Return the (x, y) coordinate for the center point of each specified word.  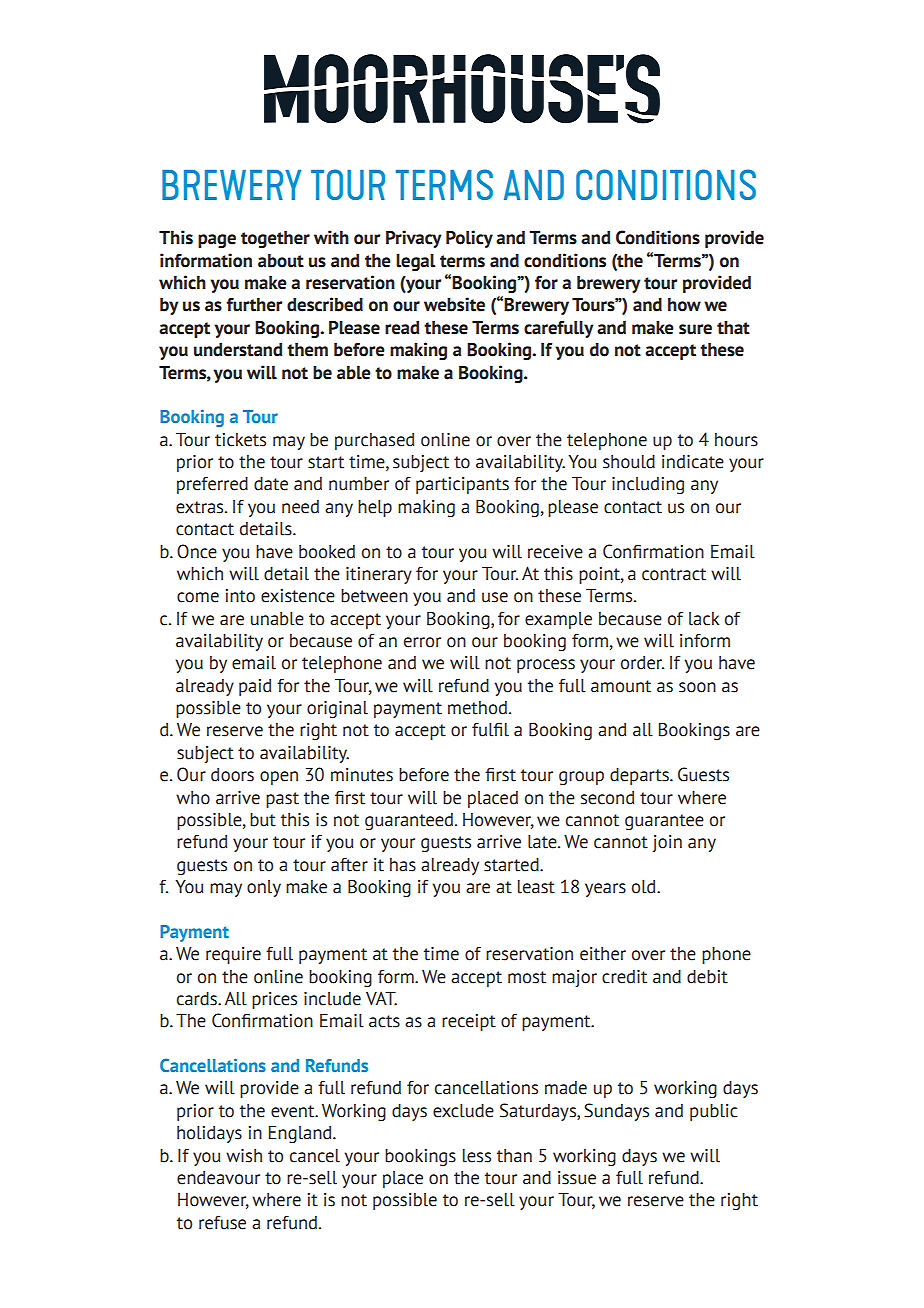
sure (695, 329)
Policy (469, 239)
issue (577, 1178)
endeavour (218, 1178)
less (477, 1156)
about (281, 261)
